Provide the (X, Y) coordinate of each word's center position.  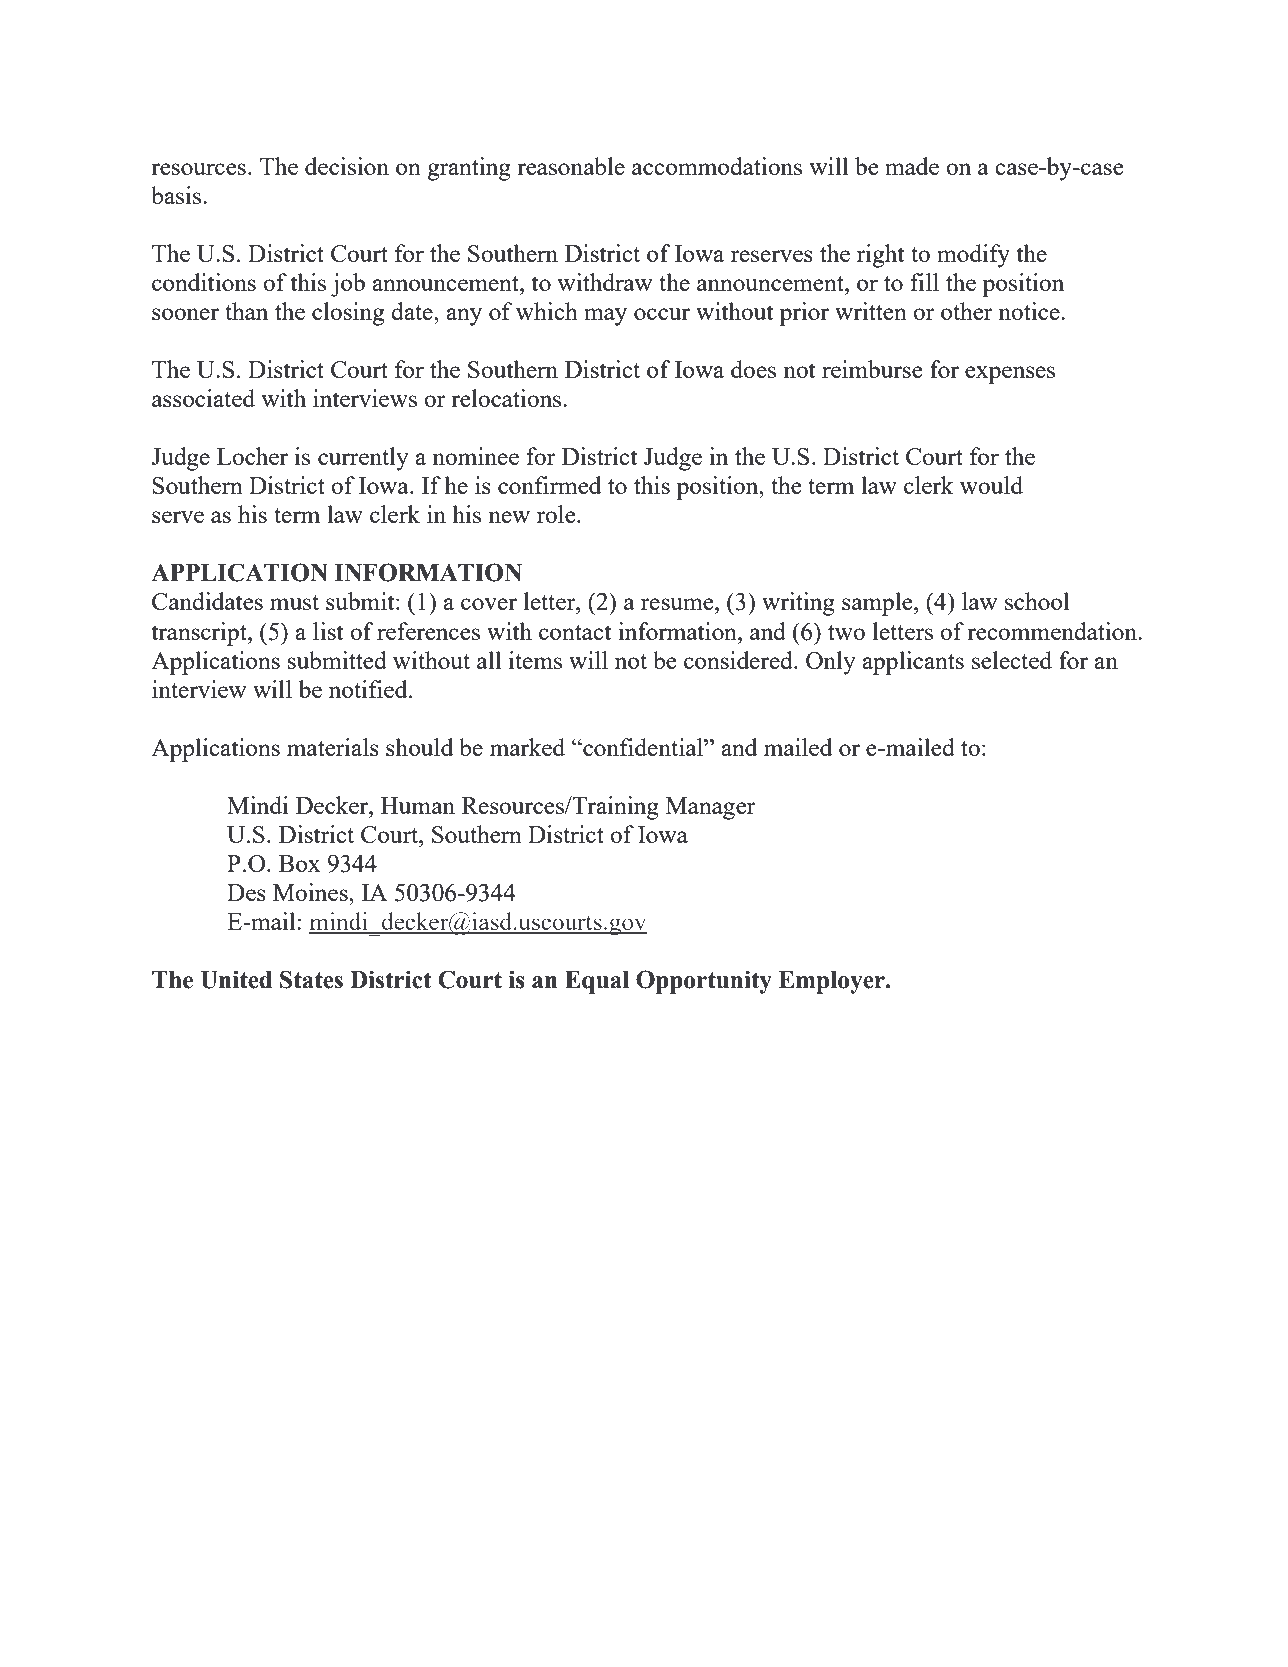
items (535, 660)
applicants (913, 663)
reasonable (571, 166)
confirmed (549, 485)
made (912, 166)
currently (363, 459)
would (991, 485)
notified (369, 689)
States (311, 979)
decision (347, 166)
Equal (597, 982)
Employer (833, 982)
